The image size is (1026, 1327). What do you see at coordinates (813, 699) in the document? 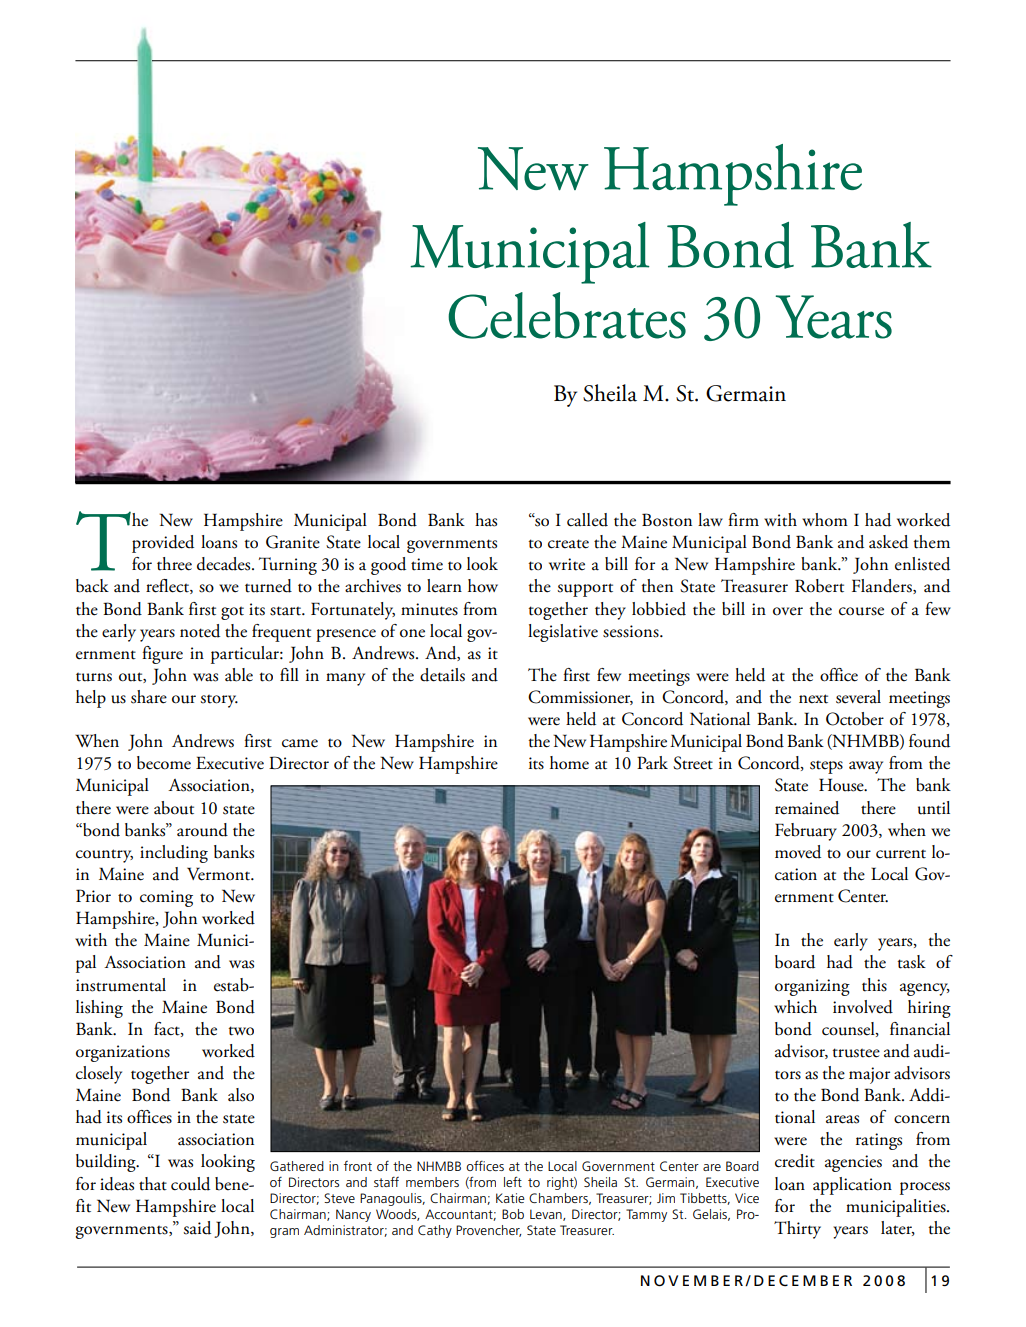
I see `next` at bounding box center [813, 699].
